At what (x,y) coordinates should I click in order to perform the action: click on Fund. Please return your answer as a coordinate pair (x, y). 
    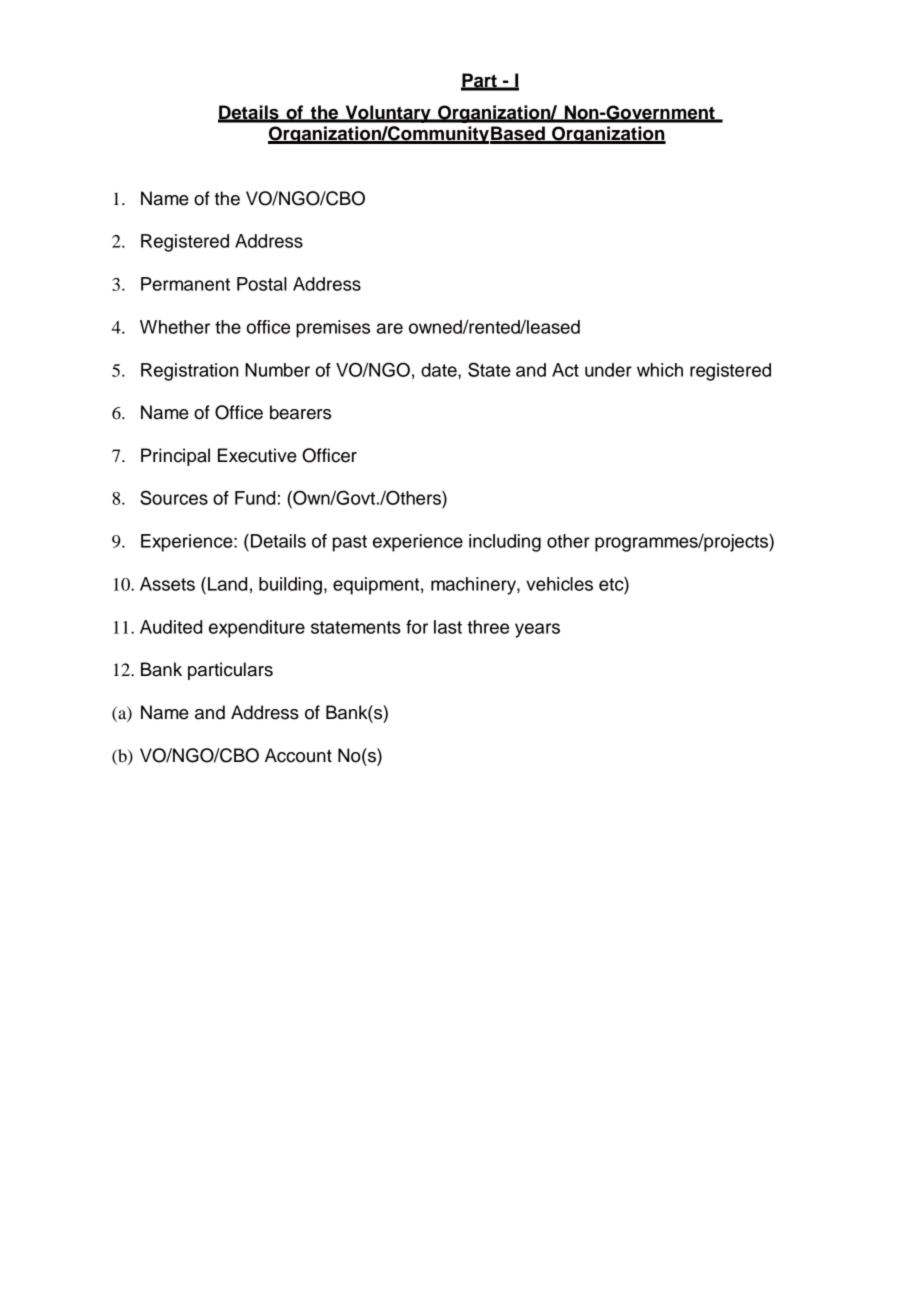
    Looking at the image, I should click on (255, 498).
